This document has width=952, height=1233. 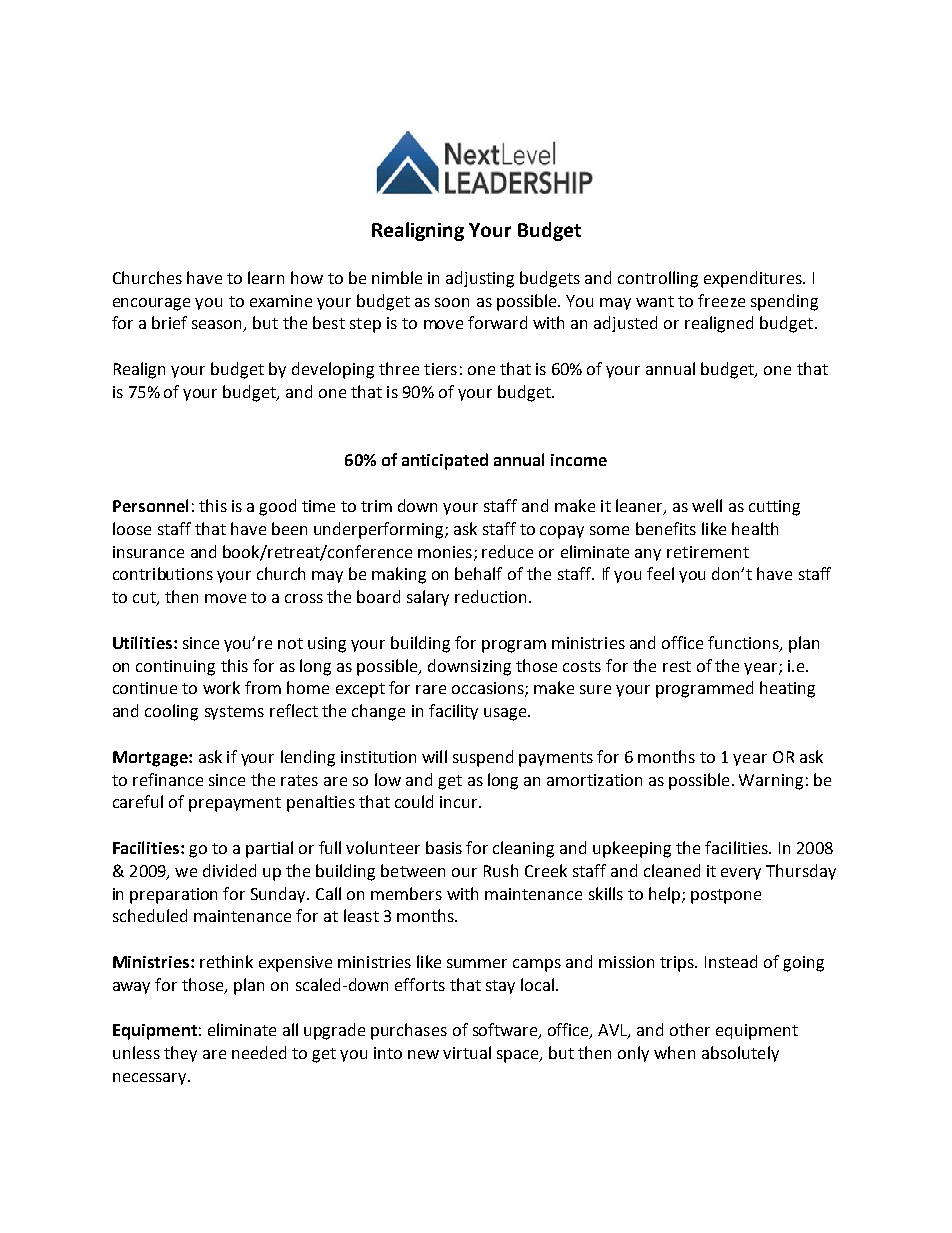 What do you see at coordinates (452, 302) in the document?
I see `soon` at bounding box center [452, 302].
